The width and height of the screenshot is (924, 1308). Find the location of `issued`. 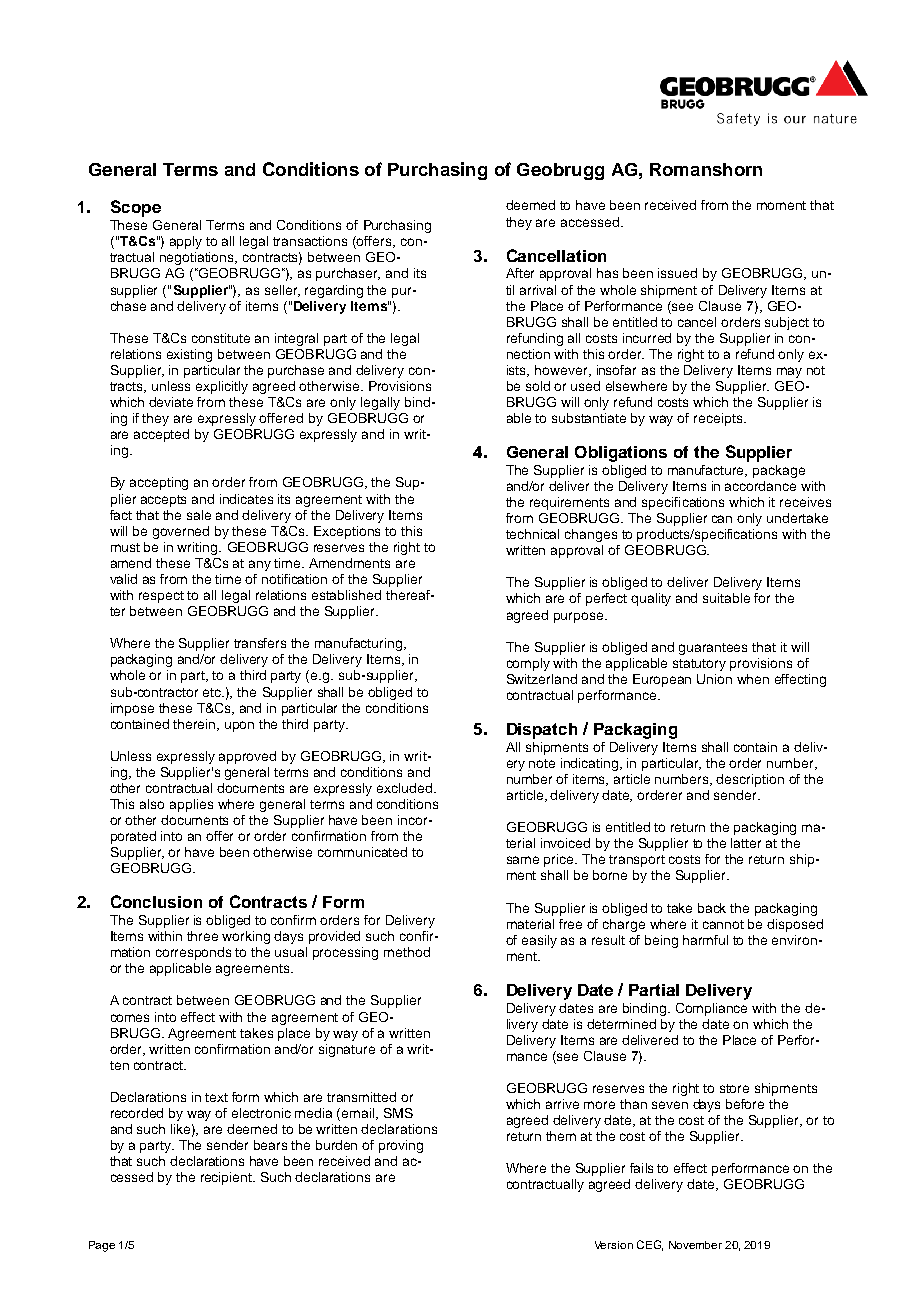

issued is located at coordinates (677, 273).
